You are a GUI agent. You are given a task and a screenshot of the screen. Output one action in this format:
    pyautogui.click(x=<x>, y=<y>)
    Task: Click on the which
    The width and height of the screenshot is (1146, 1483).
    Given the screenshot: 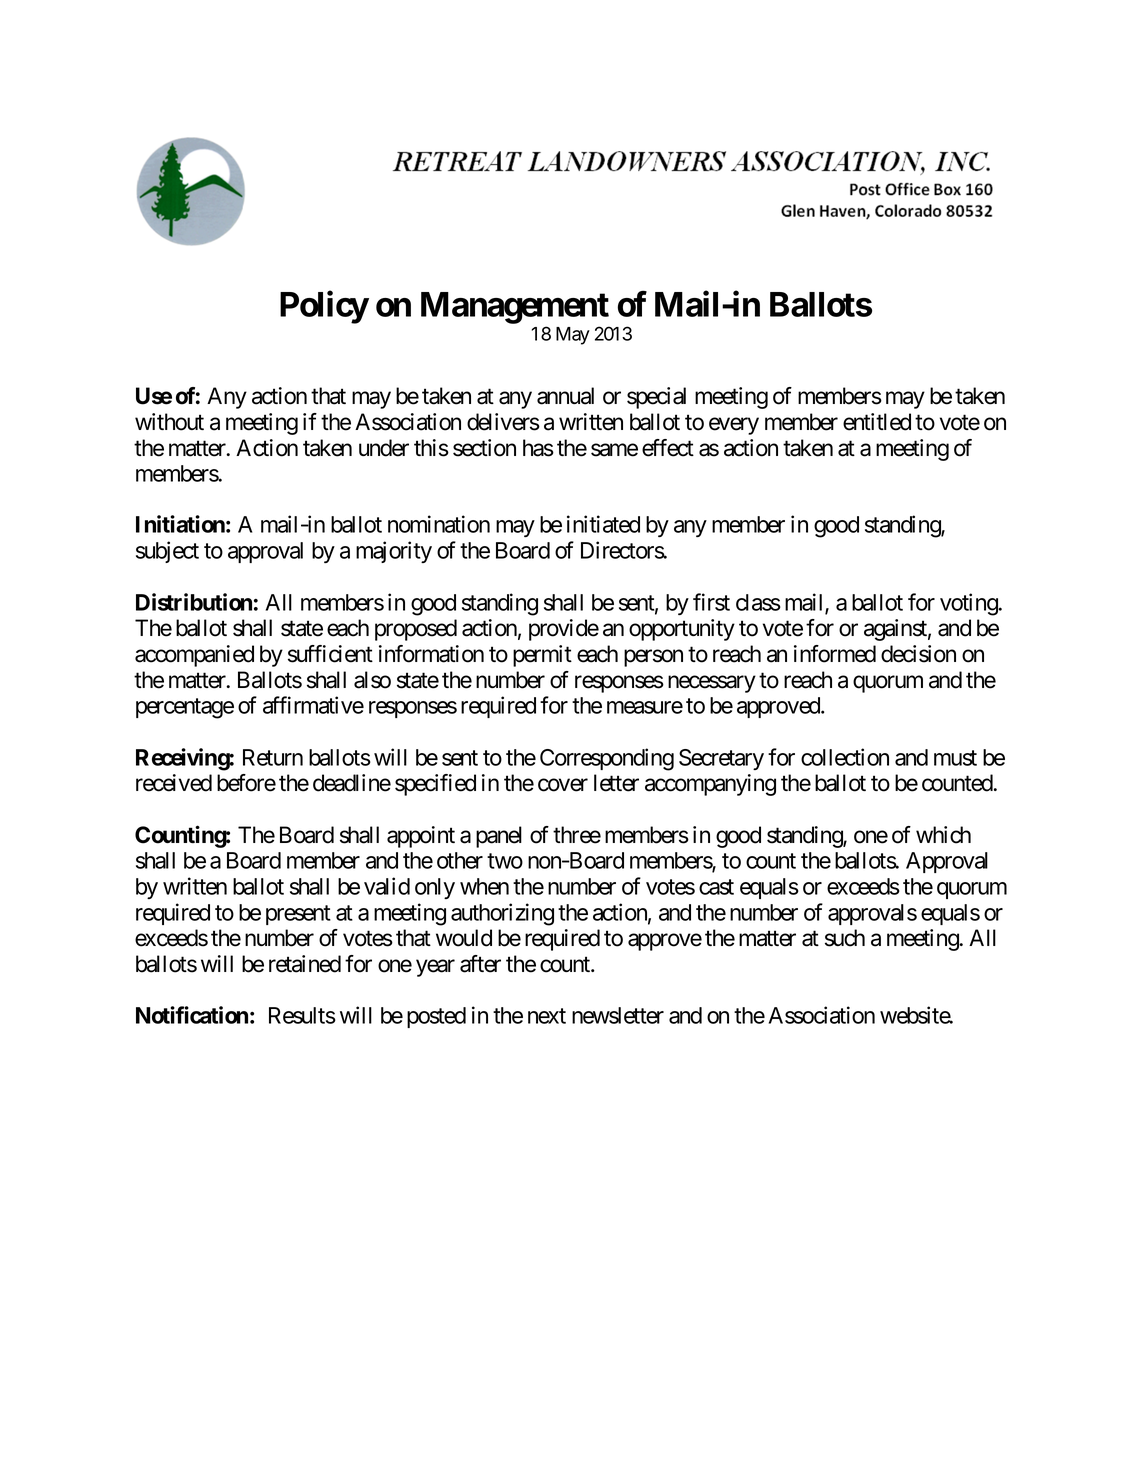 What is the action you would take?
    pyautogui.click(x=943, y=835)
